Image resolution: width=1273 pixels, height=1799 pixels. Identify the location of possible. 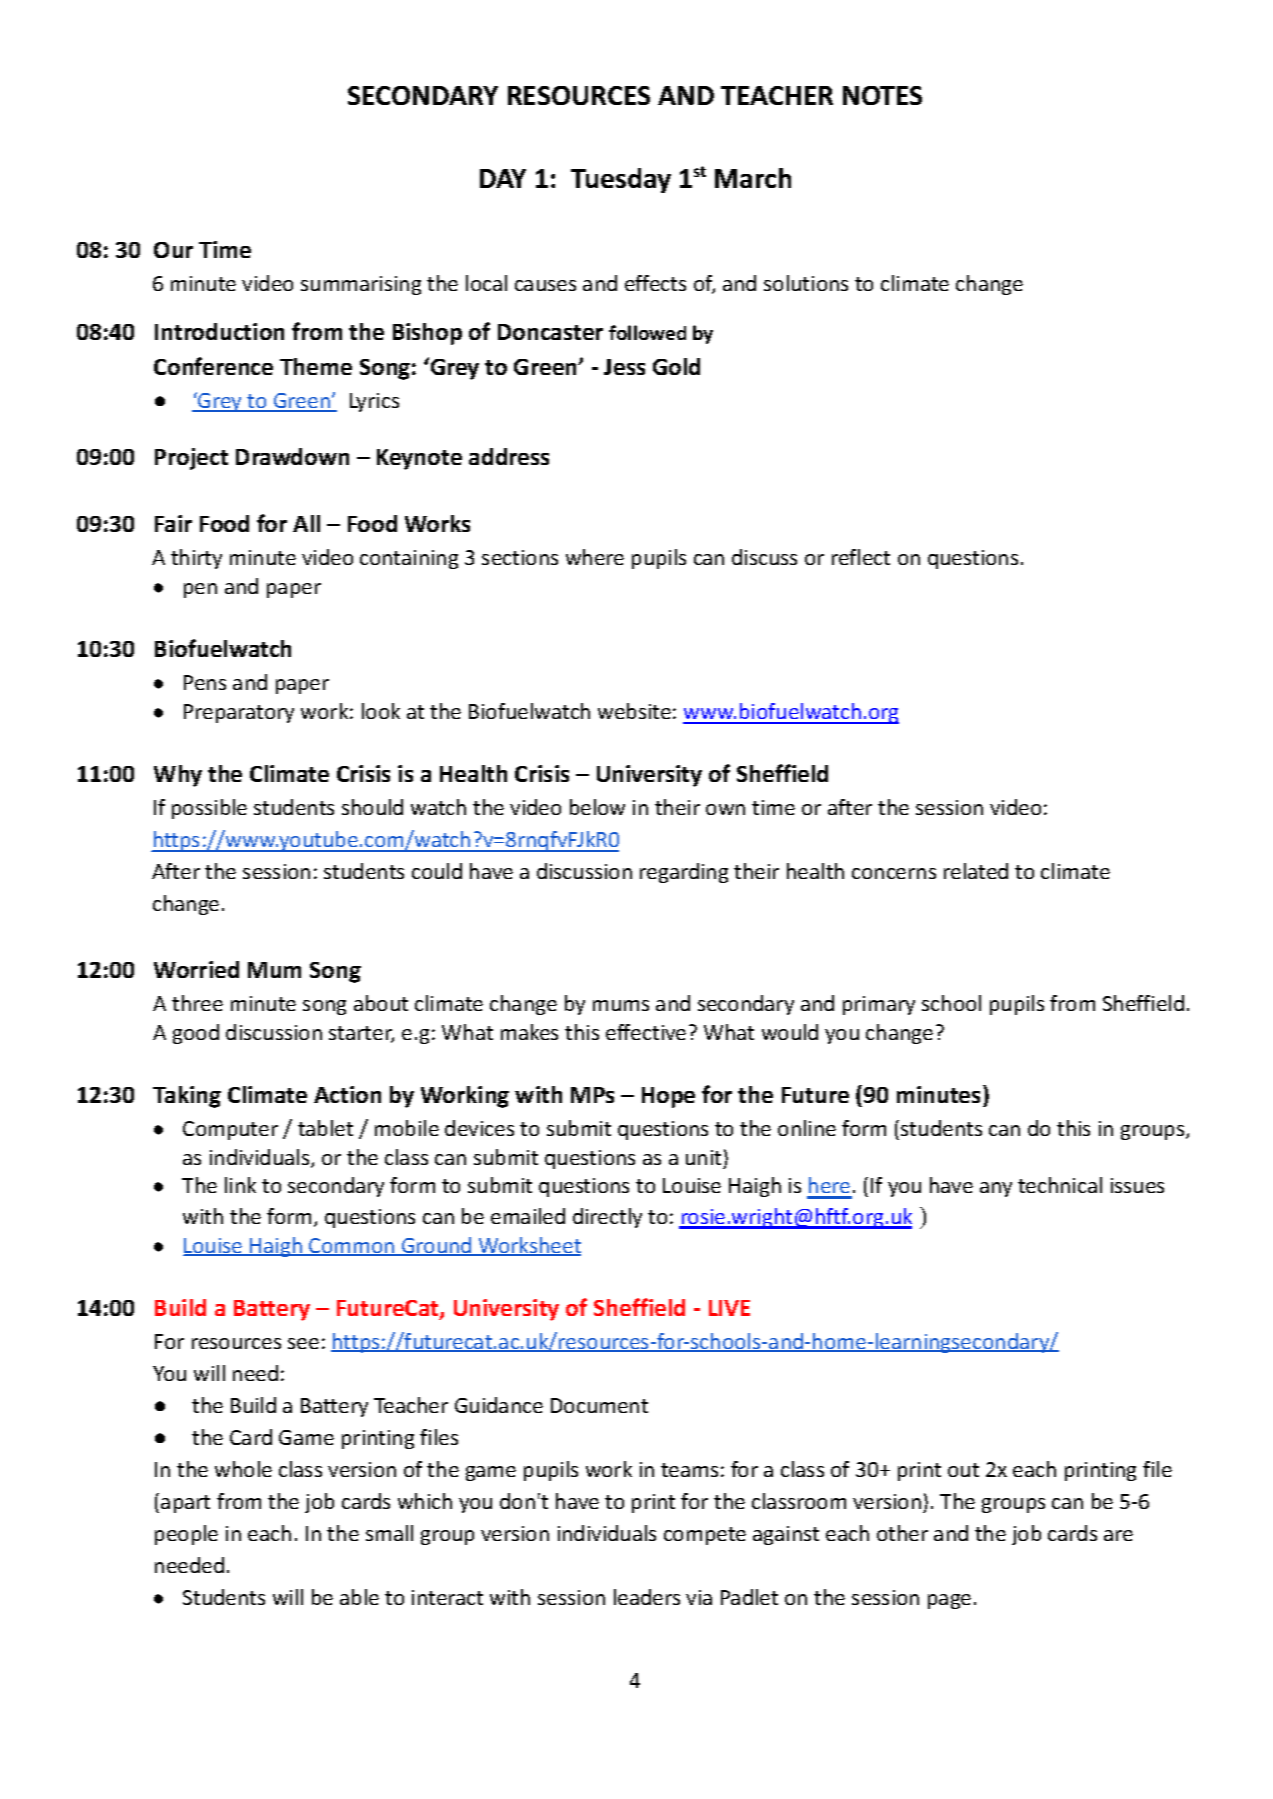
(209, 809).
